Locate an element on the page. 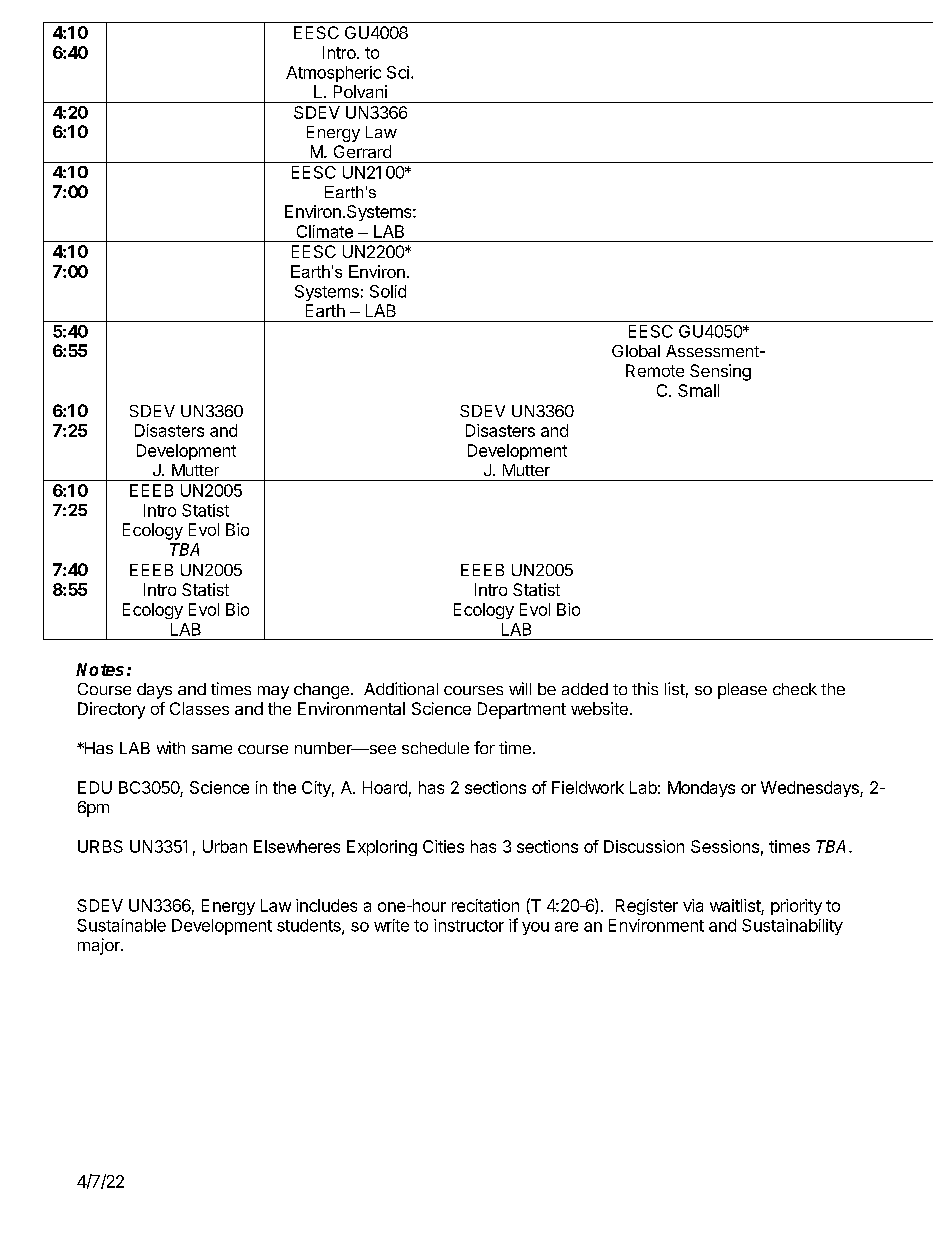 Image resolution: width=952 pixels, height=1233 pixels. will is located at coordinates (520, 688).
